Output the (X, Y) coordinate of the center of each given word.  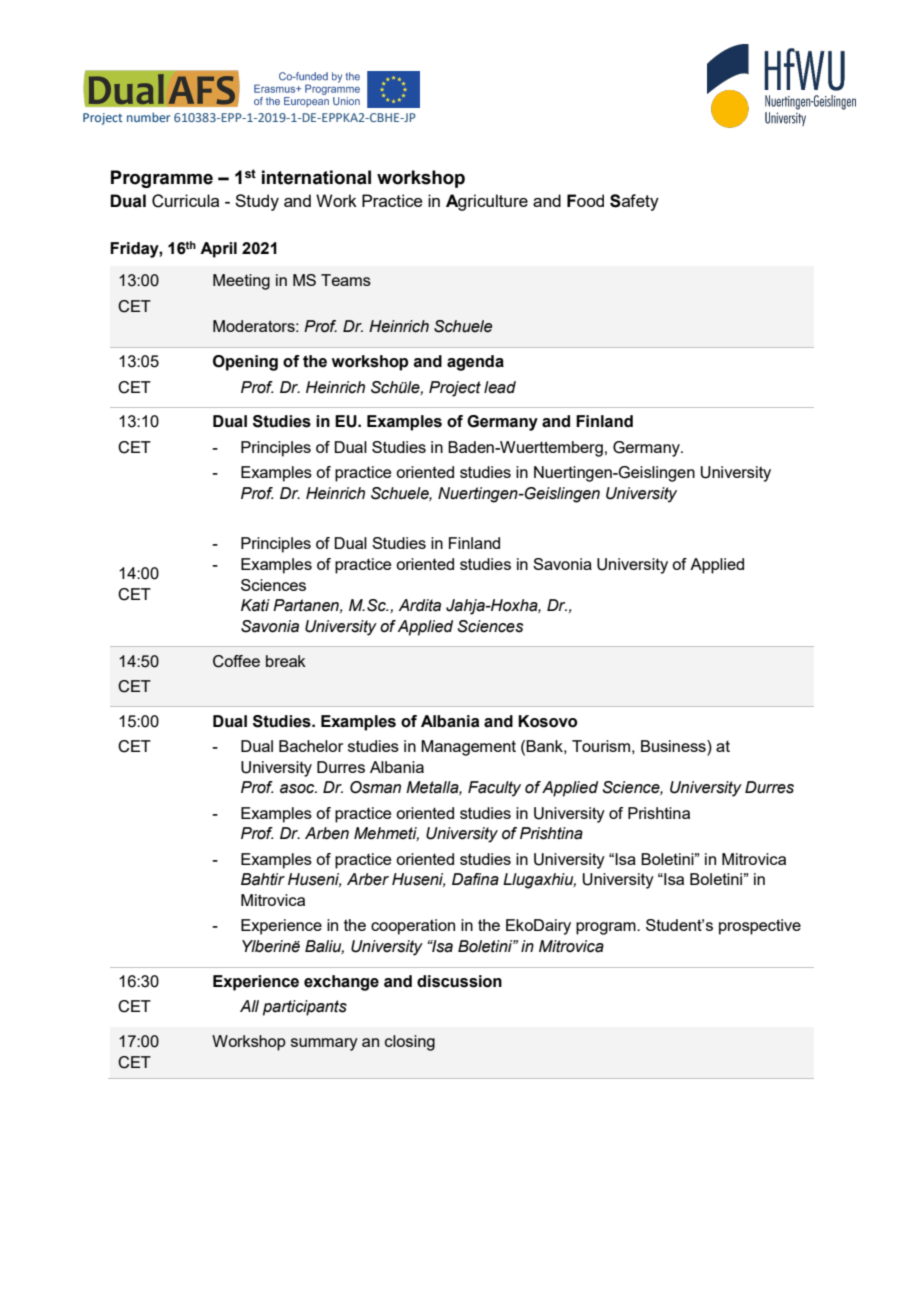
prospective (760, 927)
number (148, 117)
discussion (459, 981)
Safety (634, 202)
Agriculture (487, 202)
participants (305, 1008)
